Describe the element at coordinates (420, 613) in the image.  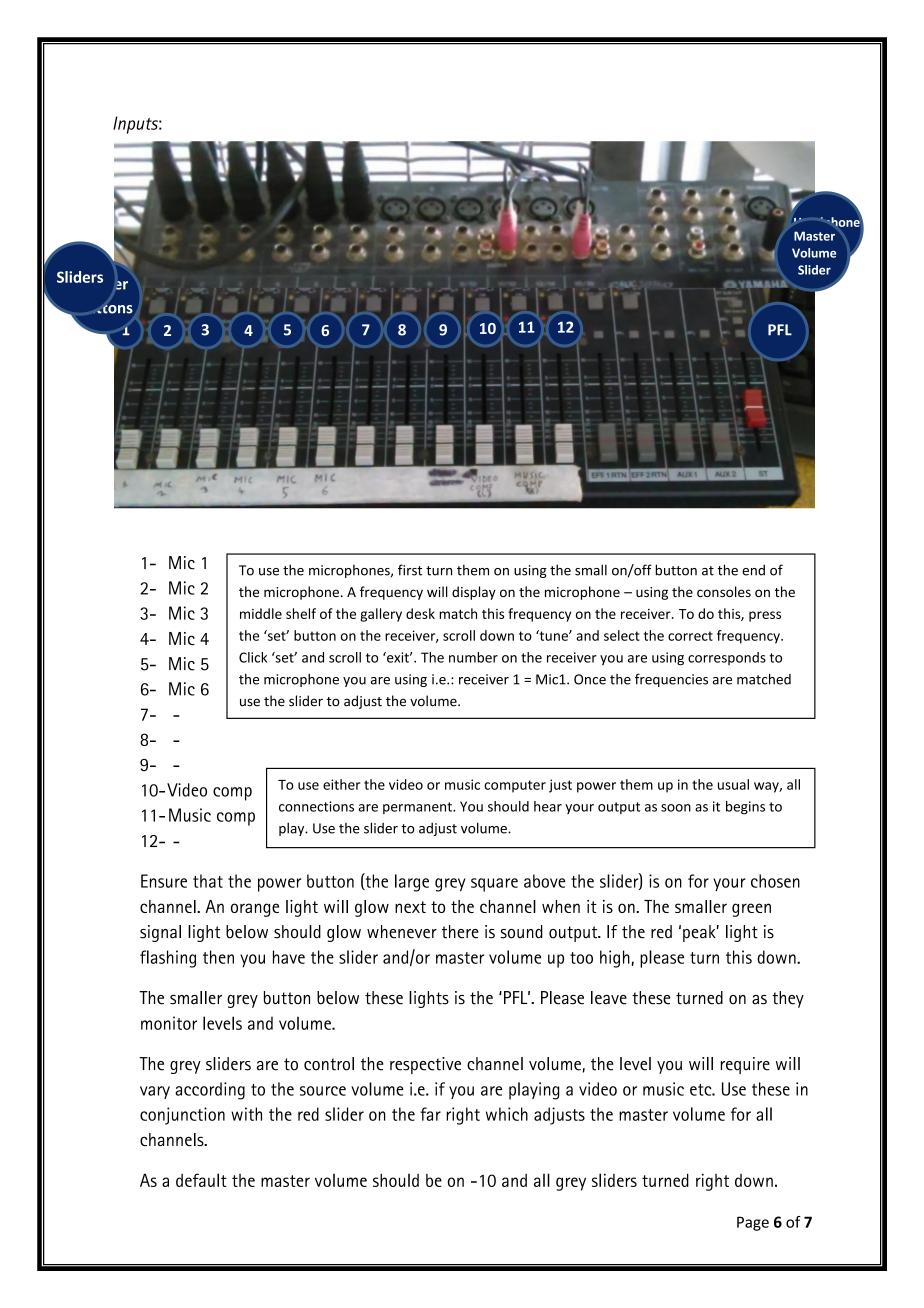
I see `desk` at that location.
